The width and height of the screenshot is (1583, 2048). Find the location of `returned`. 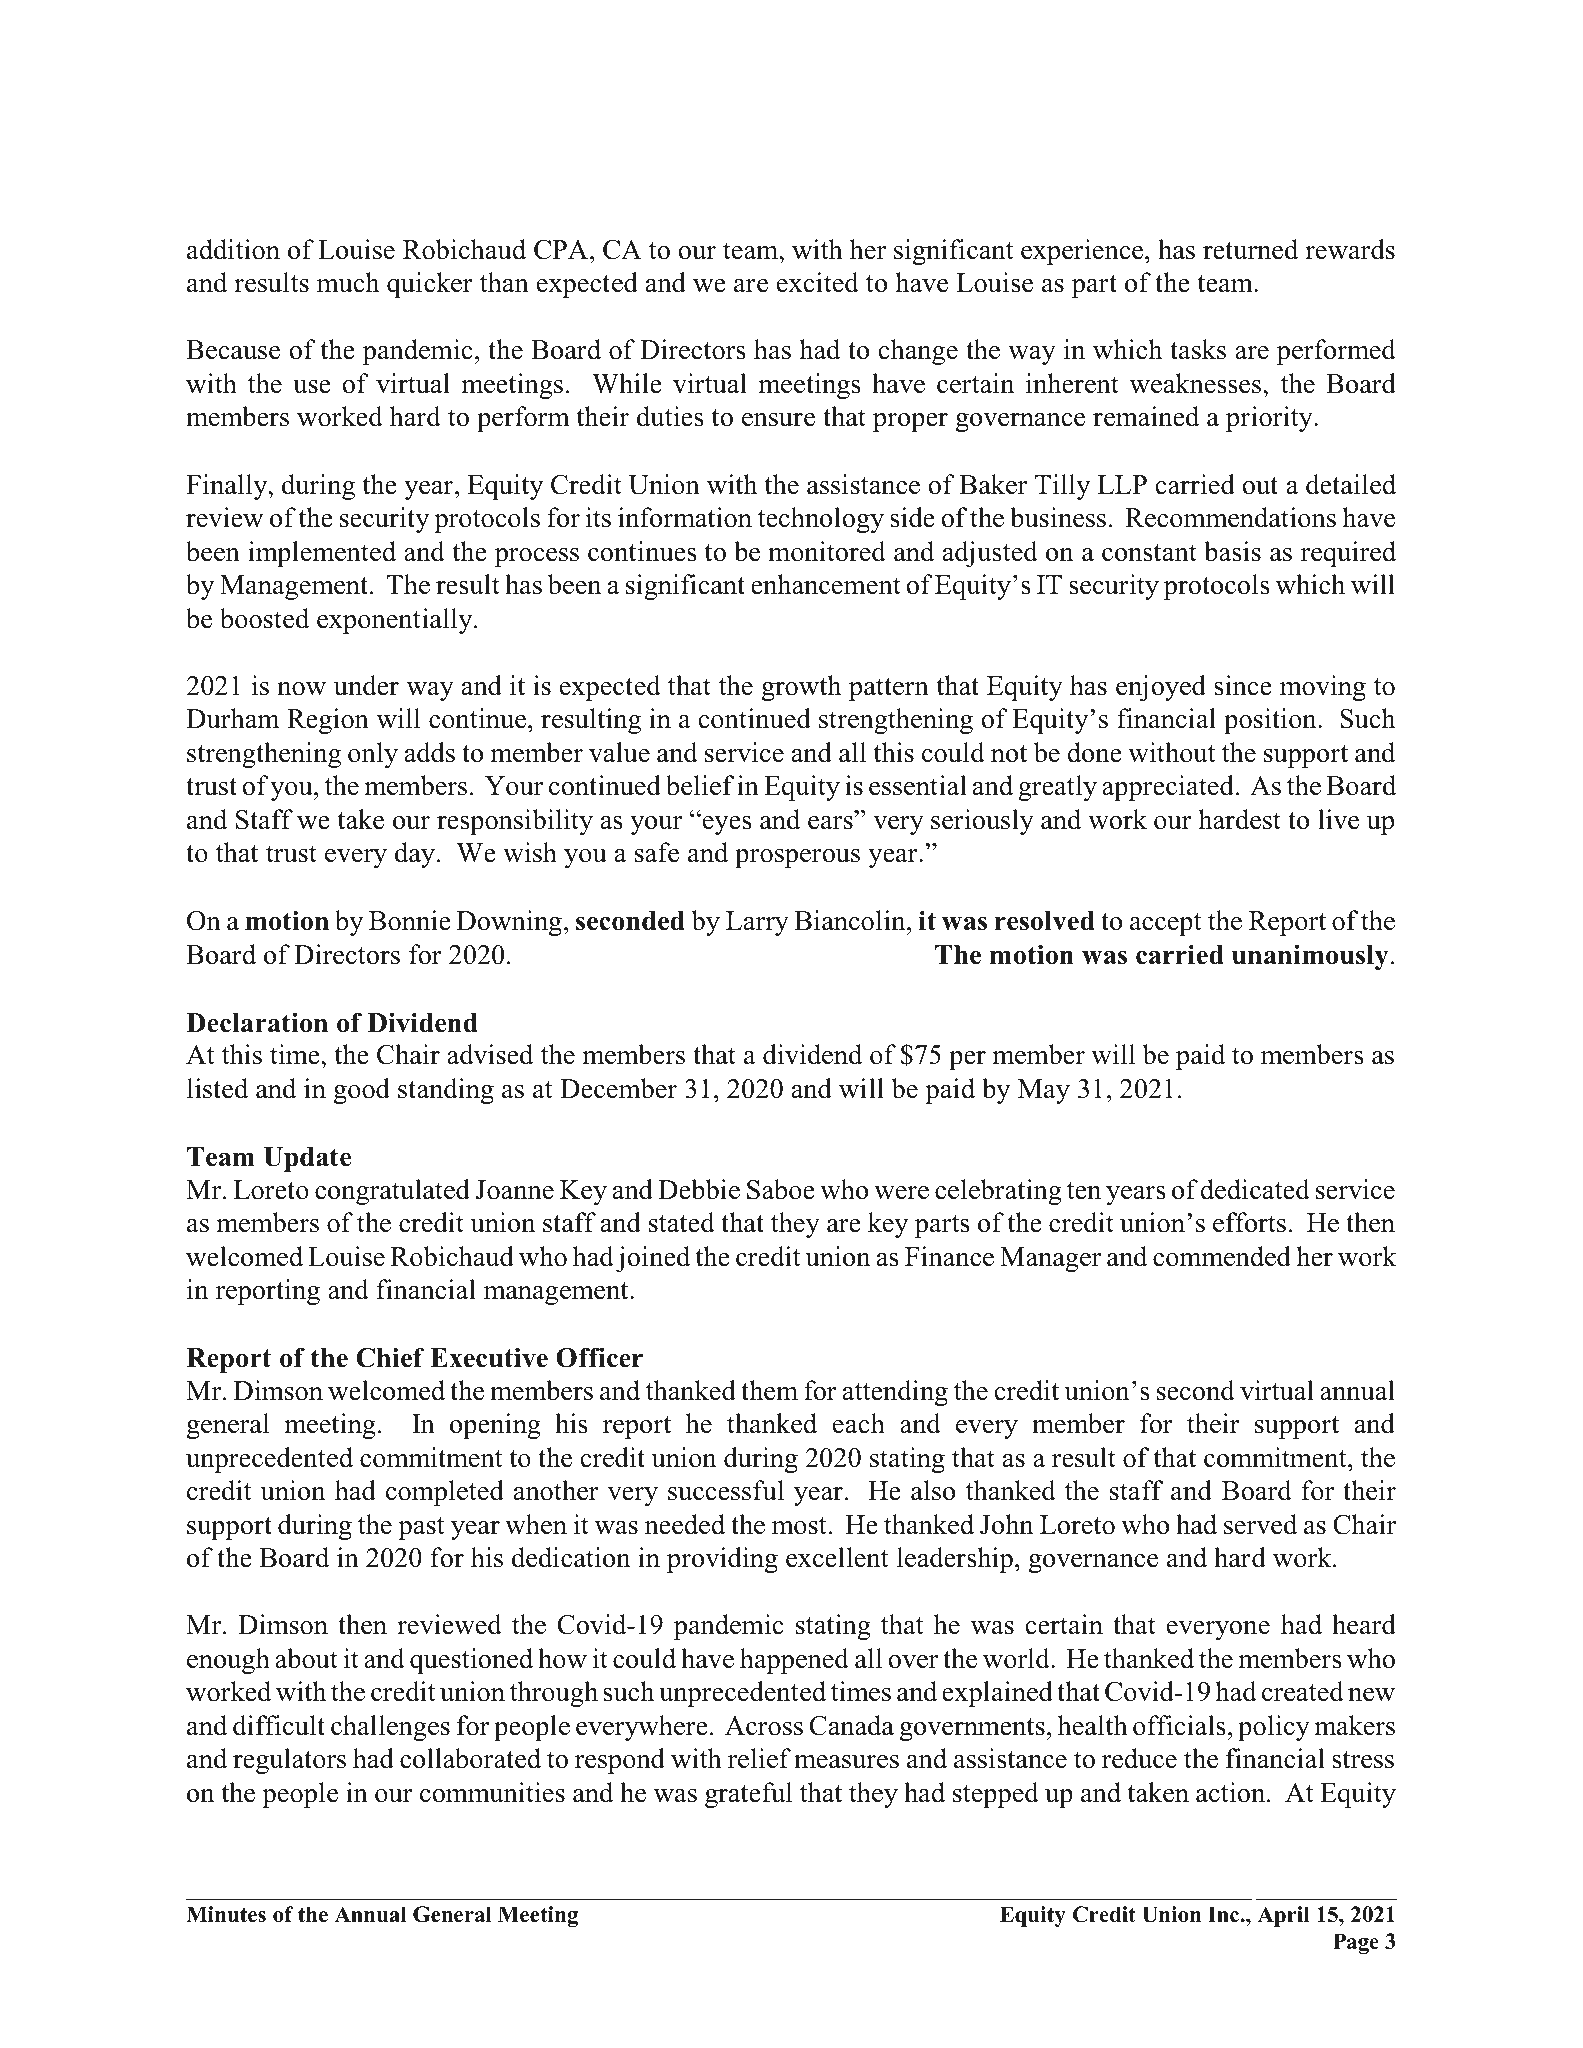

returned is located at coordinates (1250, 249).
